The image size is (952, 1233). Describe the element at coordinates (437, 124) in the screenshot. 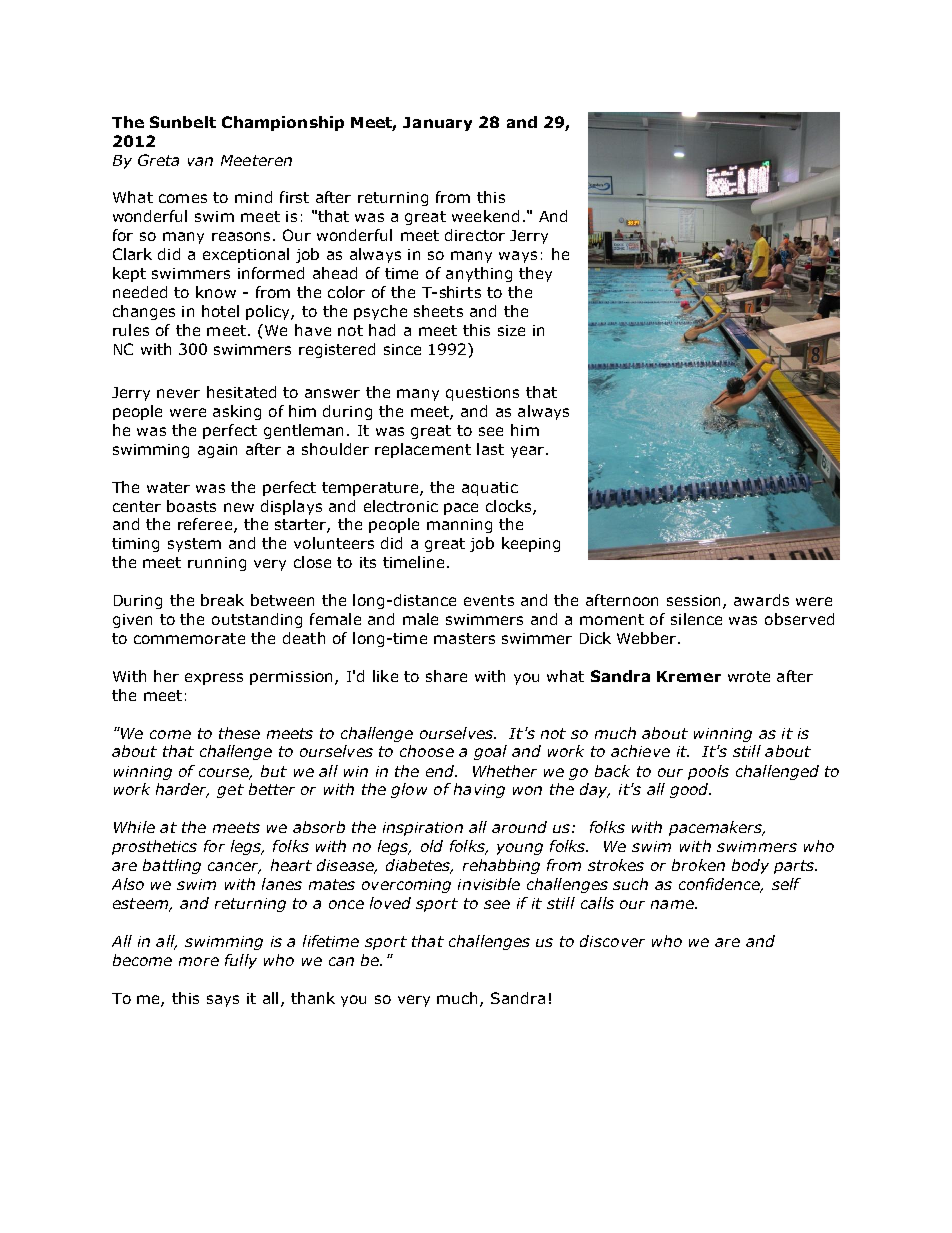

I see `January` at that location.
